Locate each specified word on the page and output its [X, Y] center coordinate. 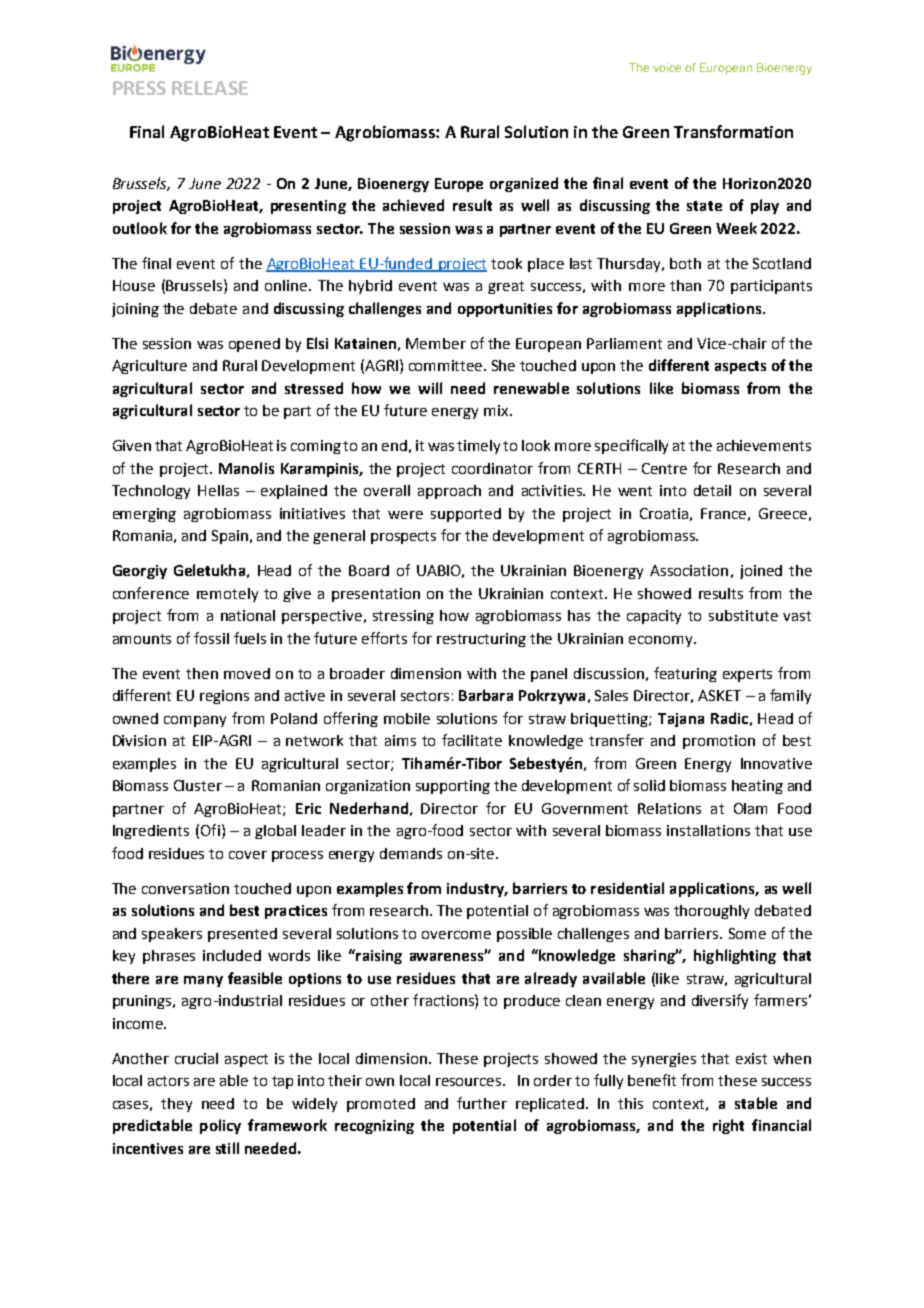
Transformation [733, 131]
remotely [227, 595]
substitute [743, 615]
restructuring [481, 640]
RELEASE [210, 88]
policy [220, 1126]
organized [524, 184]
